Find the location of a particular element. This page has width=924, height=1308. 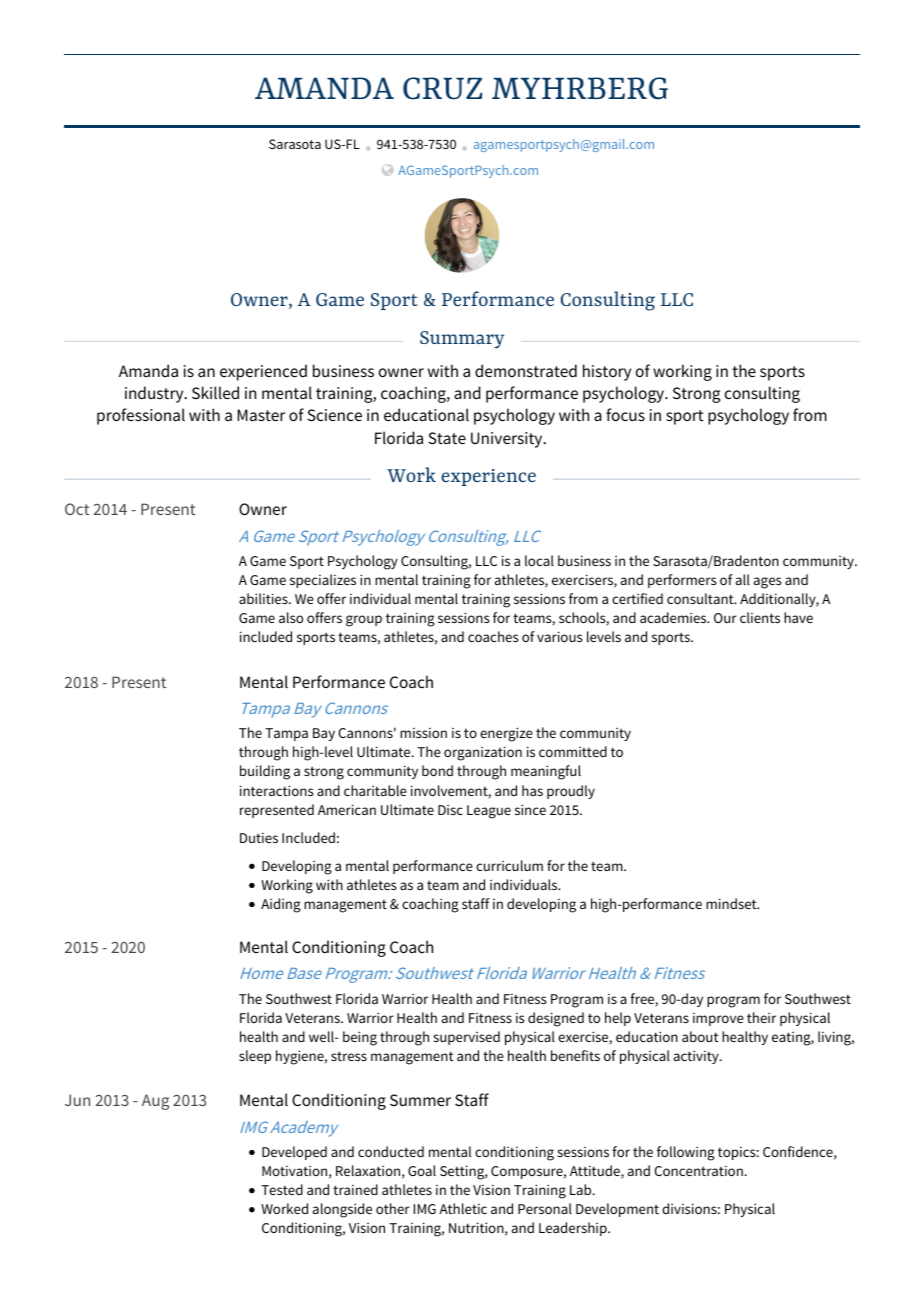

history is located at coordinates (607, 372).
